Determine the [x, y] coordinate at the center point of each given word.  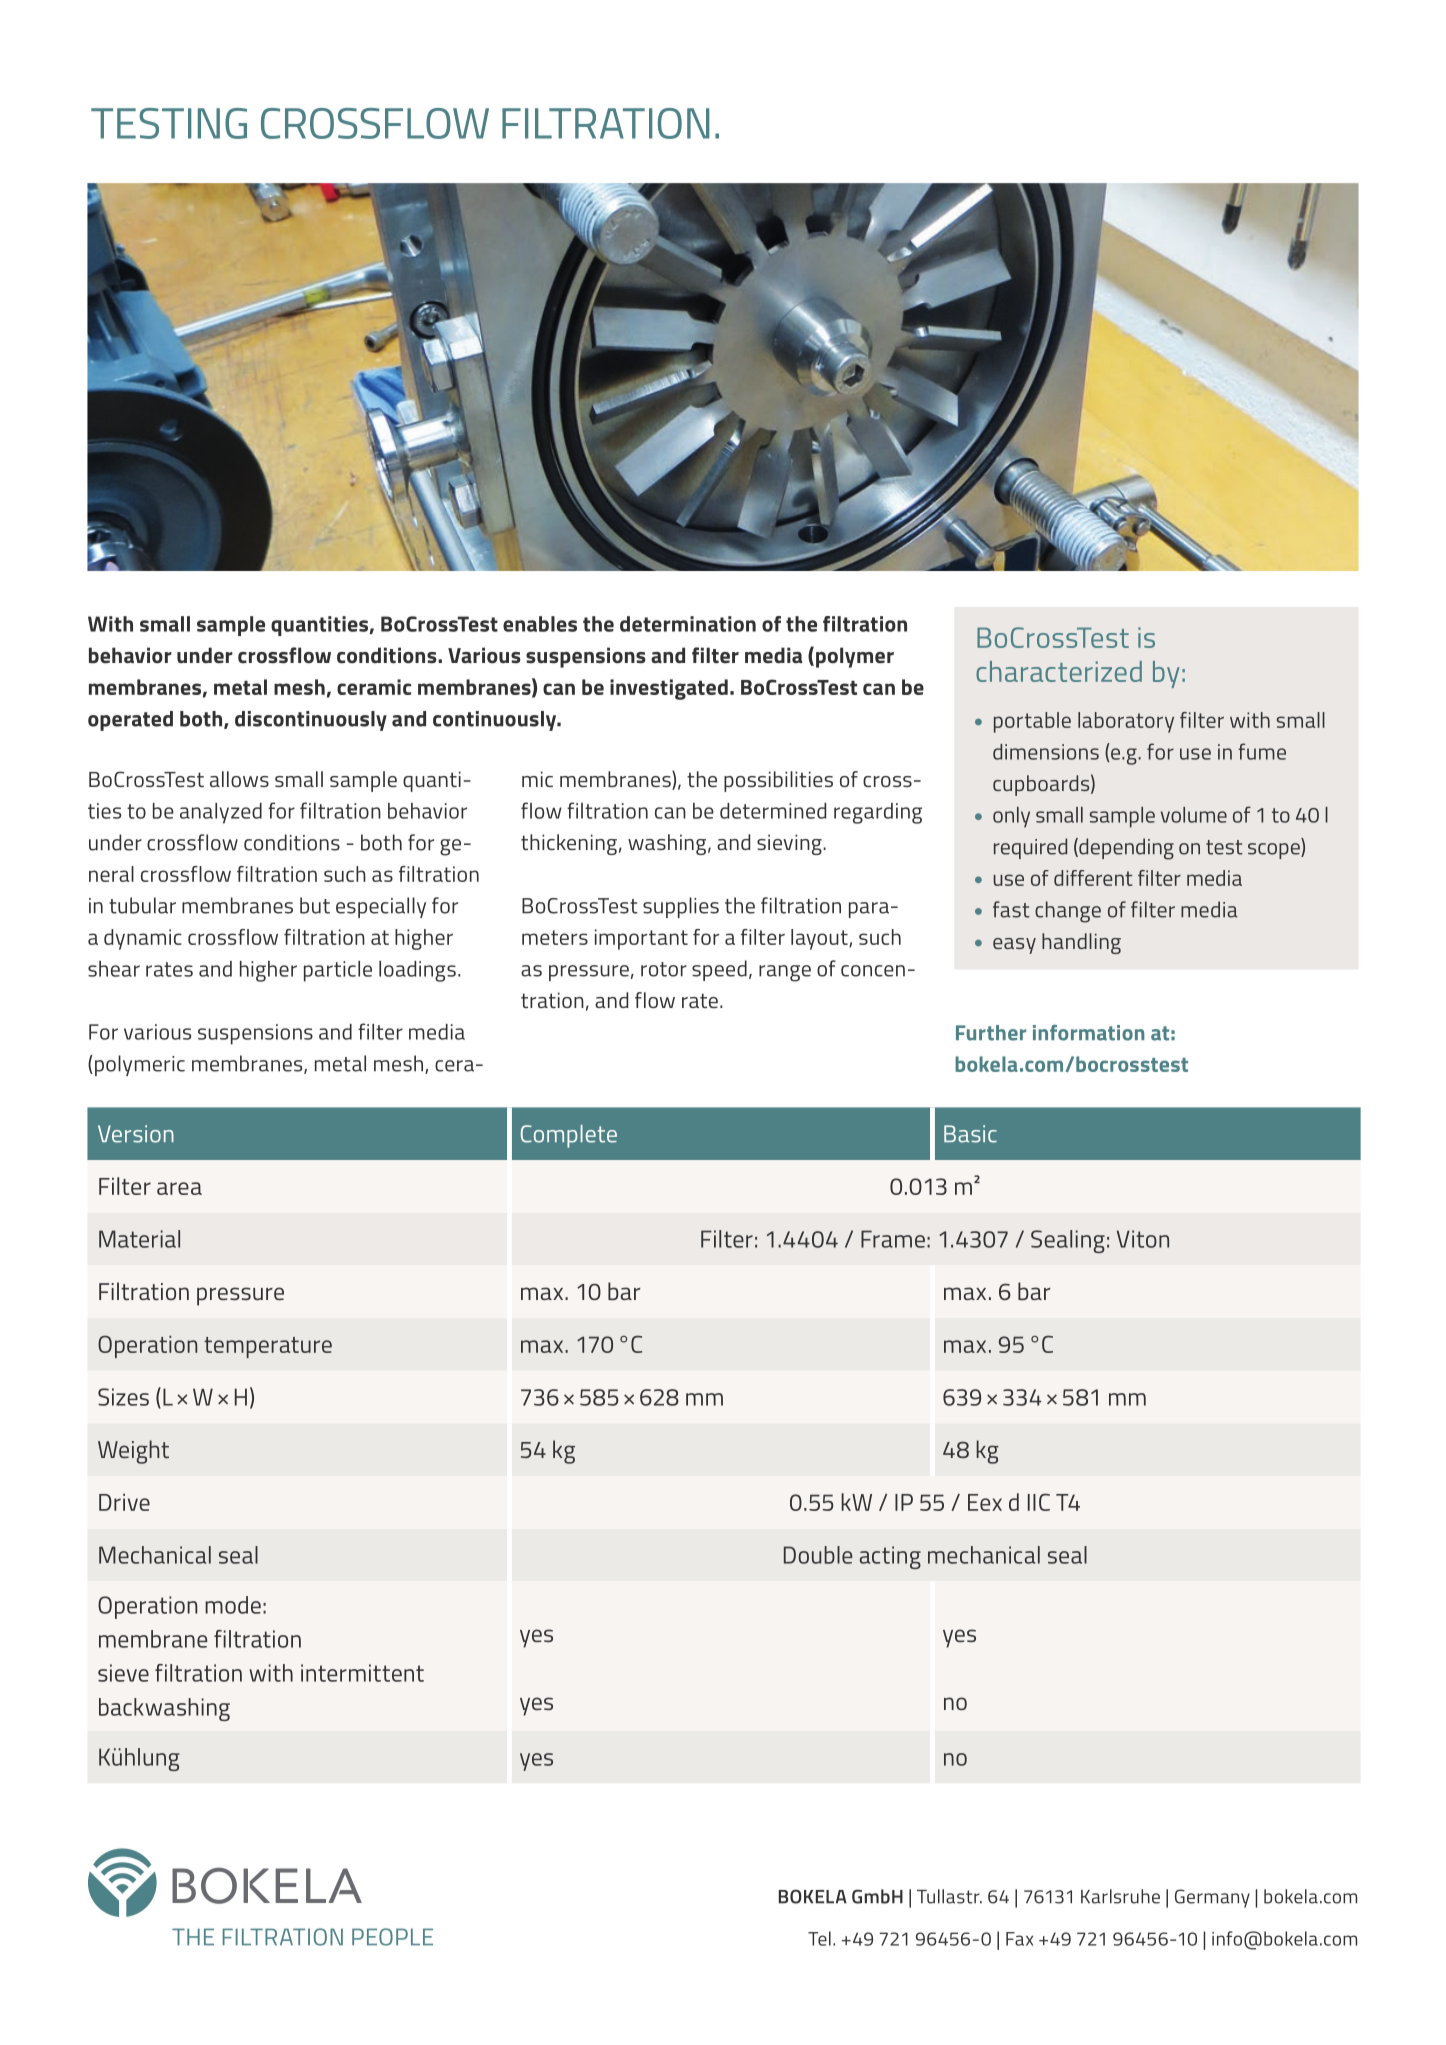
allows [239, 779]
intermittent [362, 1673]
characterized [1059, 671]
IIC [1039, 1502]
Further [991, 1033]
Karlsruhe [1120, 1896]
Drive [124, 1502]
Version [136, 1134]
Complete [569, 1136]
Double [818, 1555]
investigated [669, 689]
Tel [819, 1938]
